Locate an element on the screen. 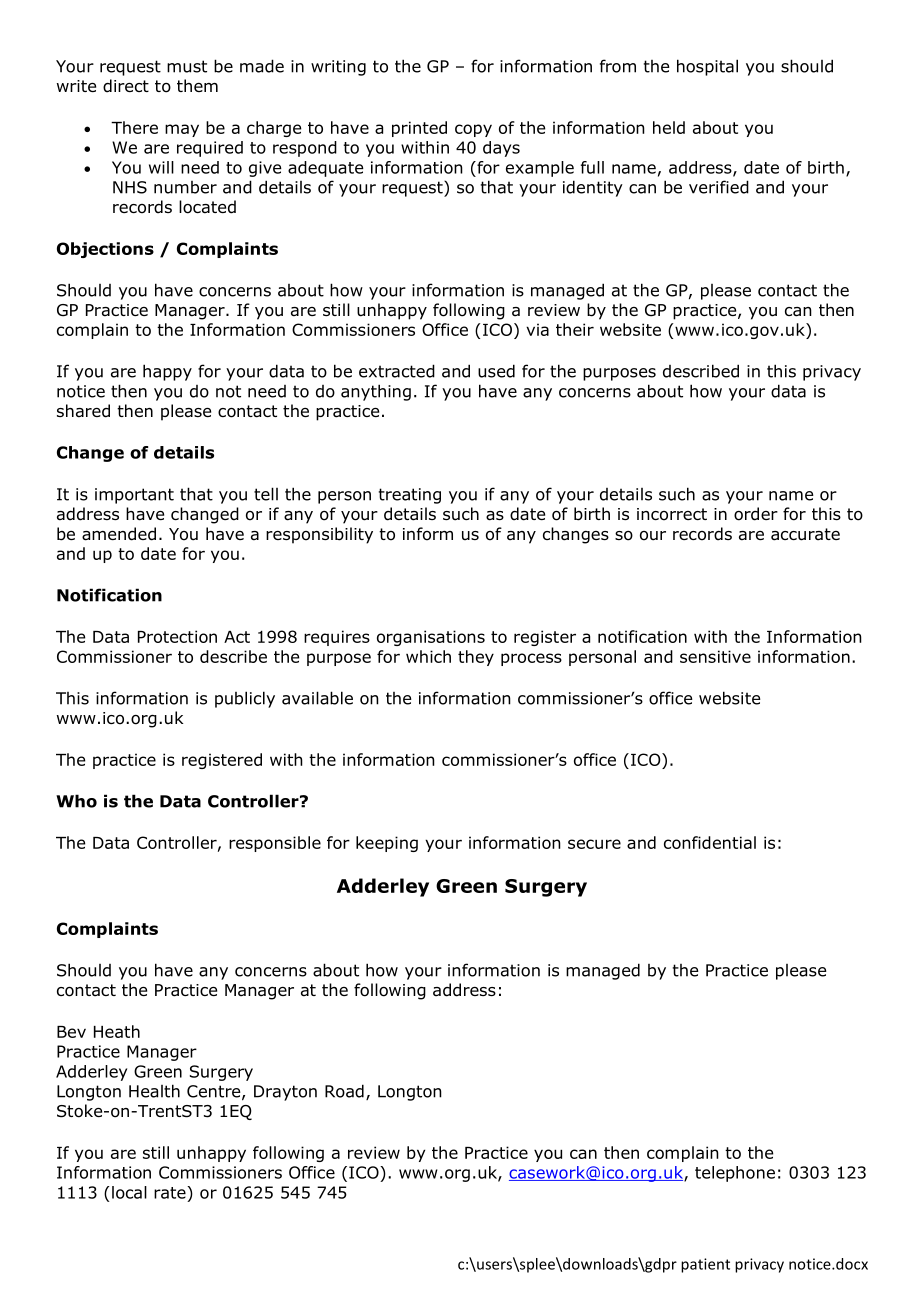 This screenshot has width=924, height=1308. printed is located at coordinates (419, 129).
